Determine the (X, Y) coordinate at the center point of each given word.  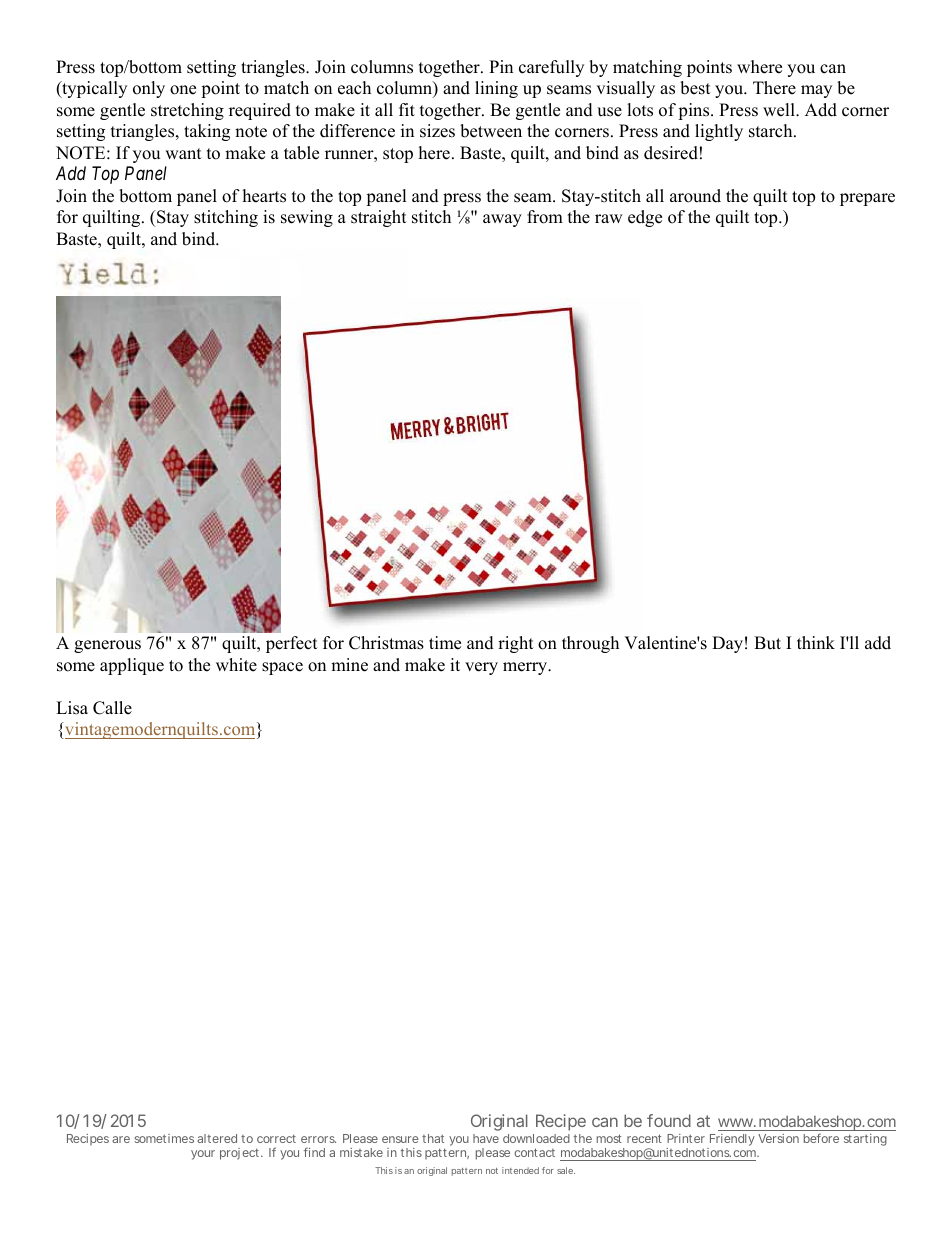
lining (496, 89)
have (486, 1138)
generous (107, 646)
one (183, 90)
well (780, 110)
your (203, 1155)
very (481, 668)
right (516, 644)
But (767, 643)
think (816, 642)
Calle (112, 708)
